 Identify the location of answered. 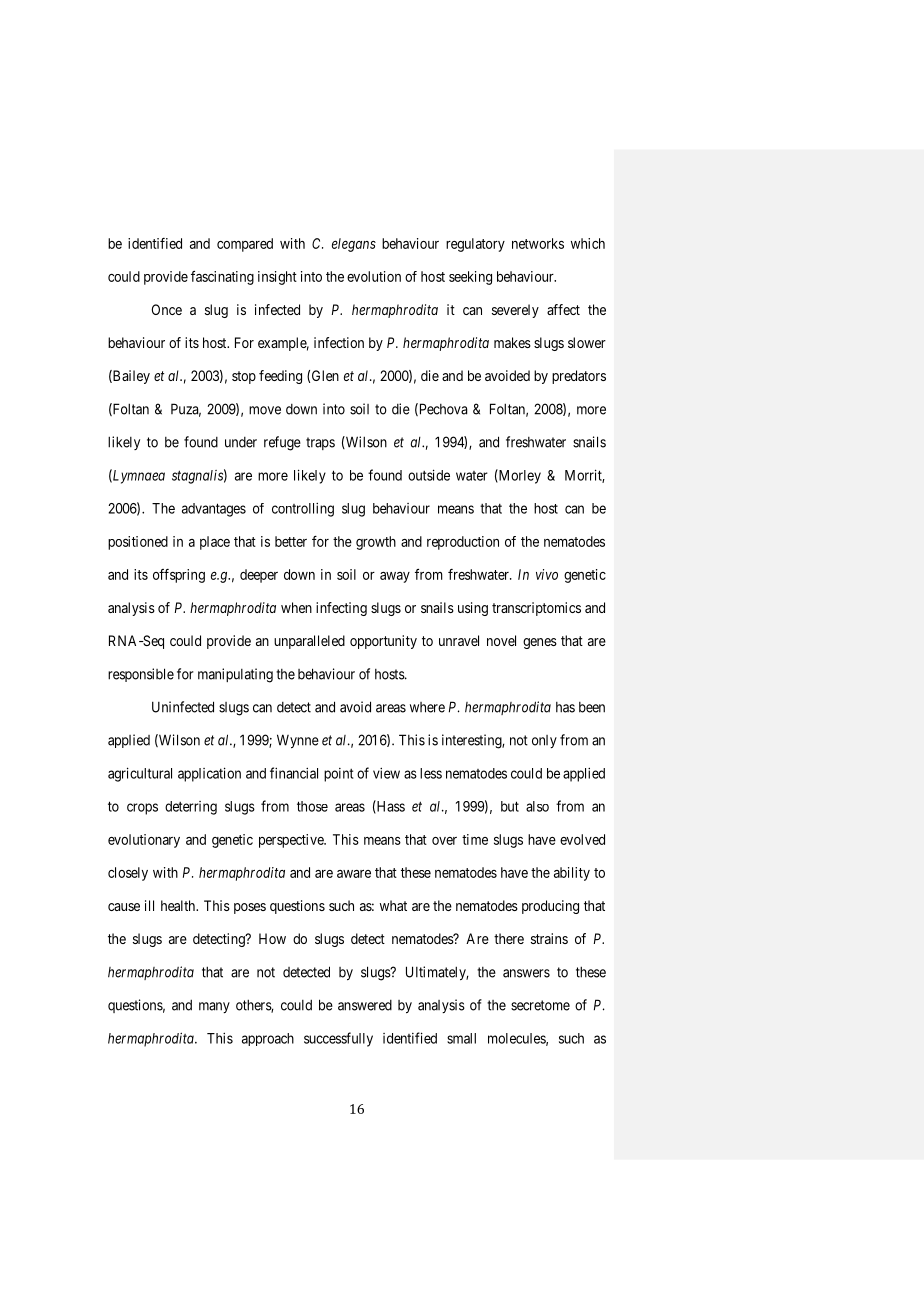
(365, 1005).
